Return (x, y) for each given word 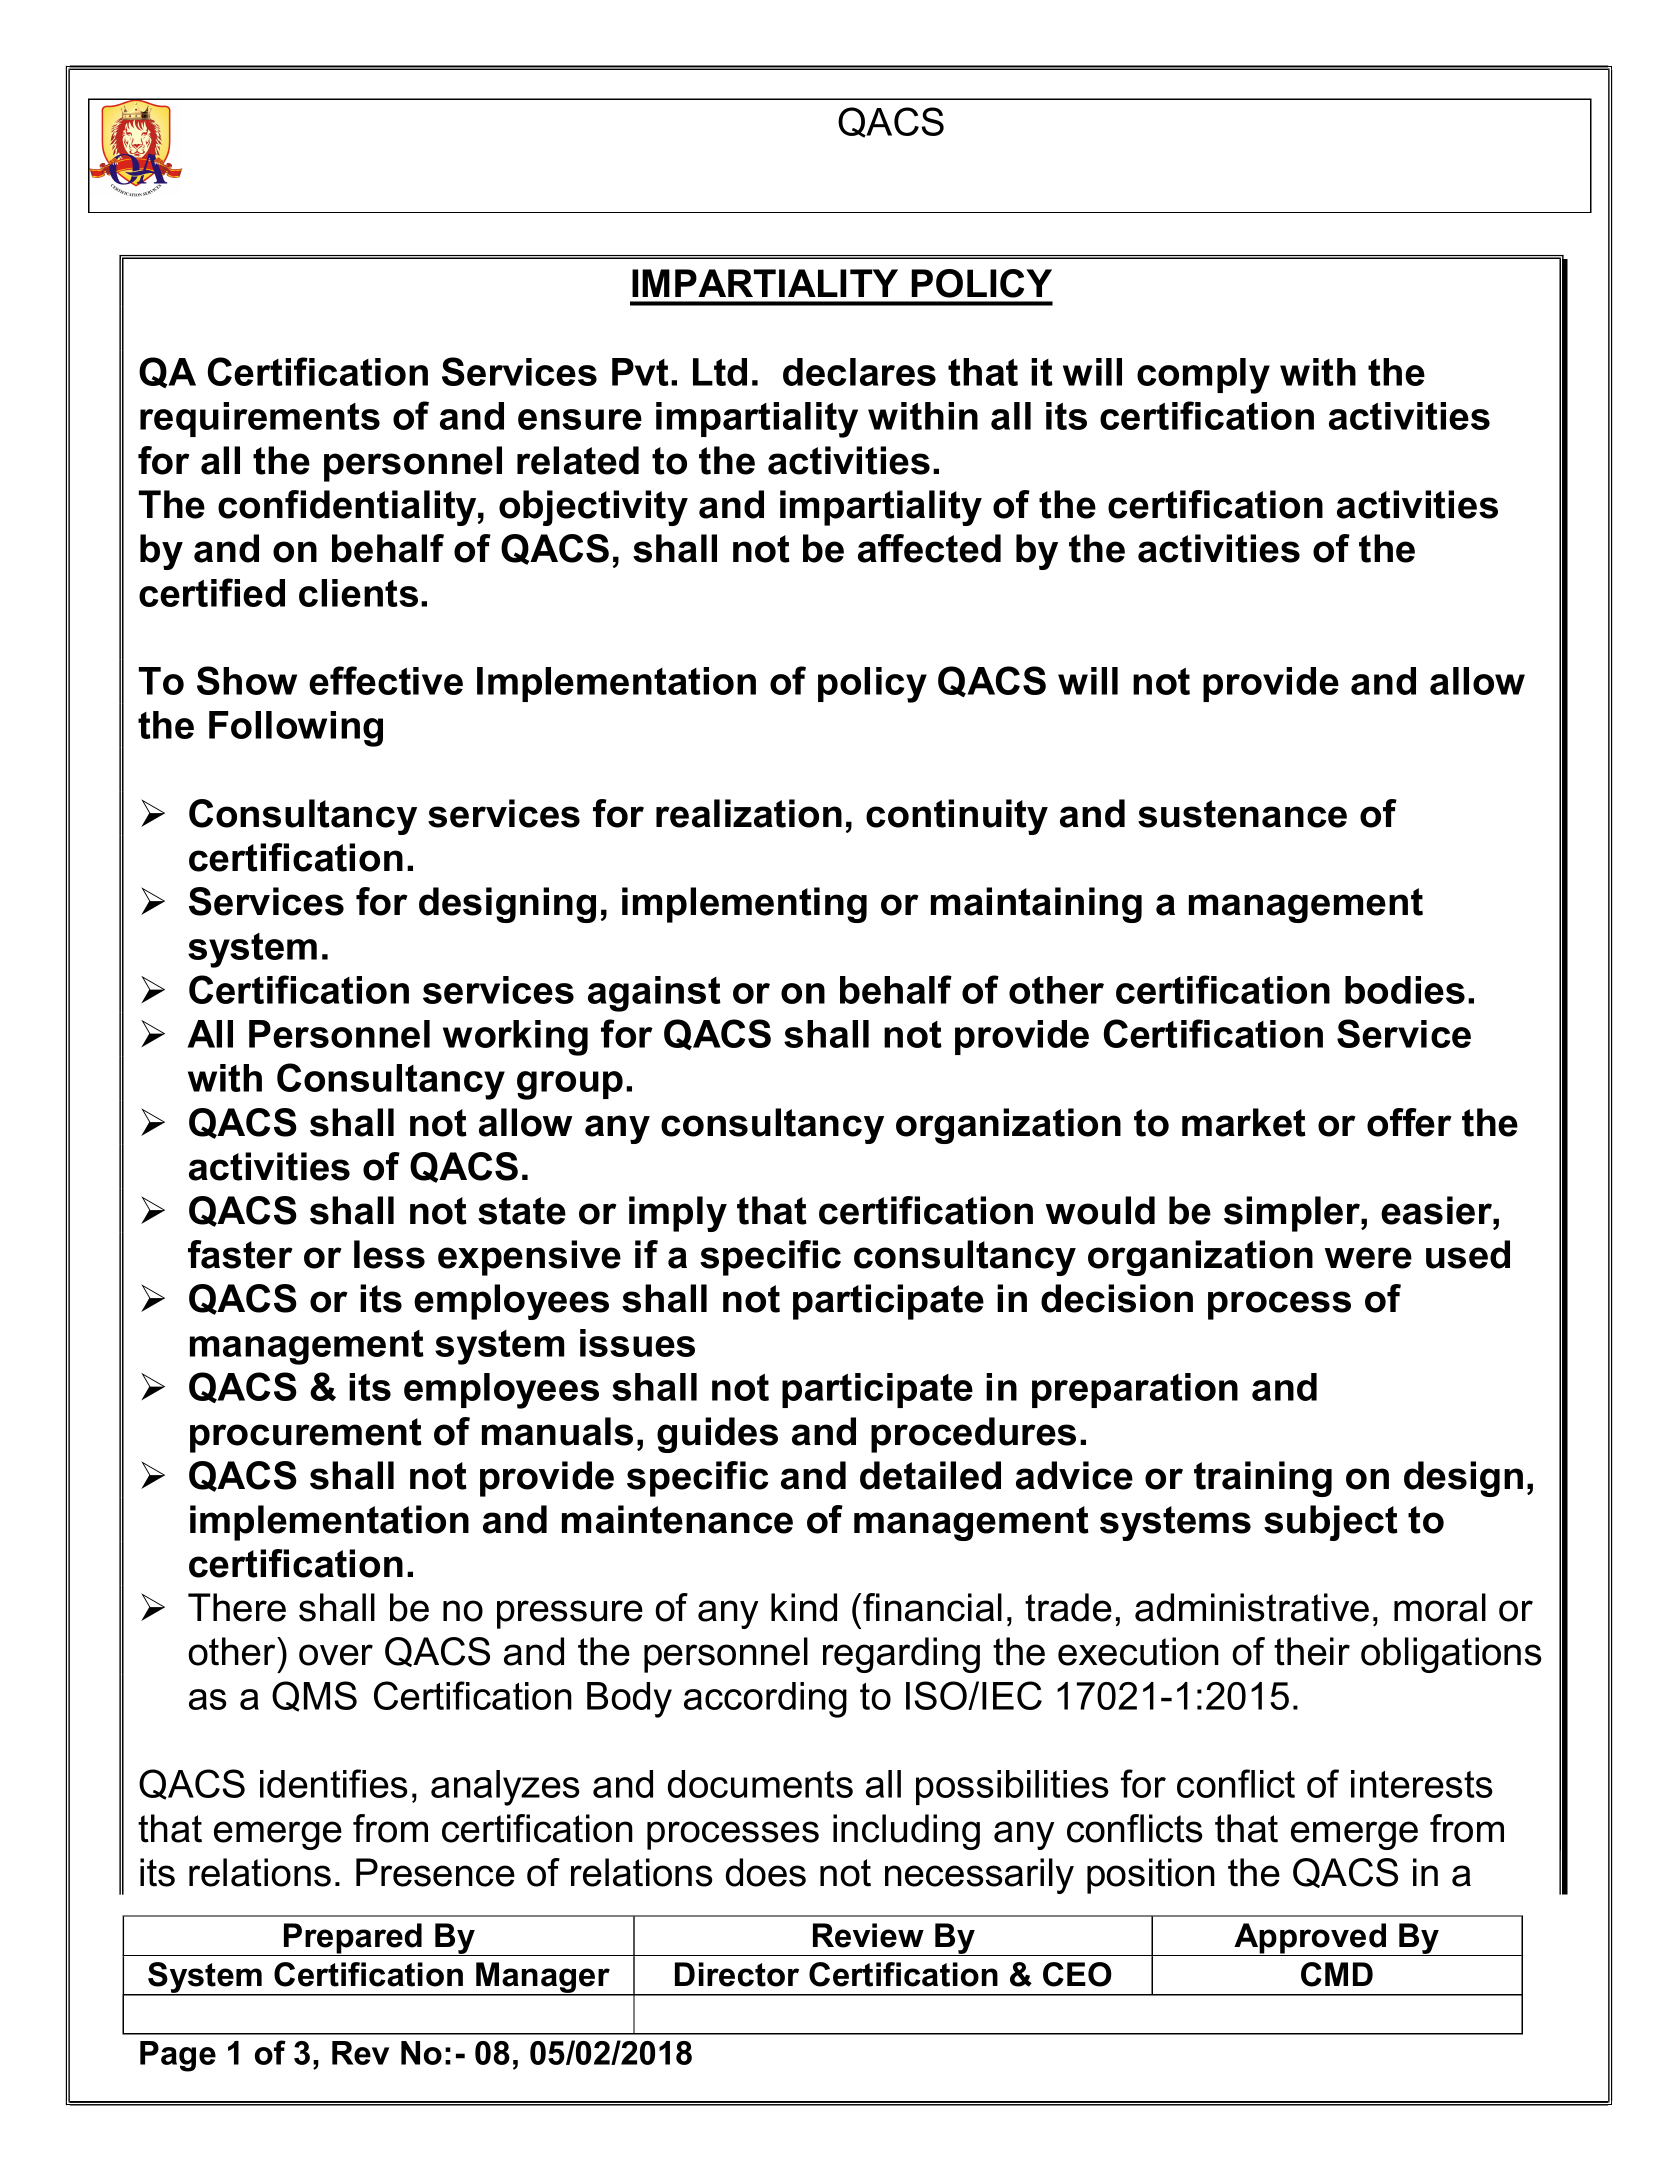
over (336, 1655)
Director (737, 1974)
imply (678, 1214)
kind (804, 1607)
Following (296, 729)
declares (859, 372)
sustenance (1242, 814)
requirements (260, 419)
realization (749, 813)
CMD (1337, 1974)
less (389, 1254)
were (1368, 1258)
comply (1203, 376)
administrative (1252, 1607)
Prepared (353, 1939)
